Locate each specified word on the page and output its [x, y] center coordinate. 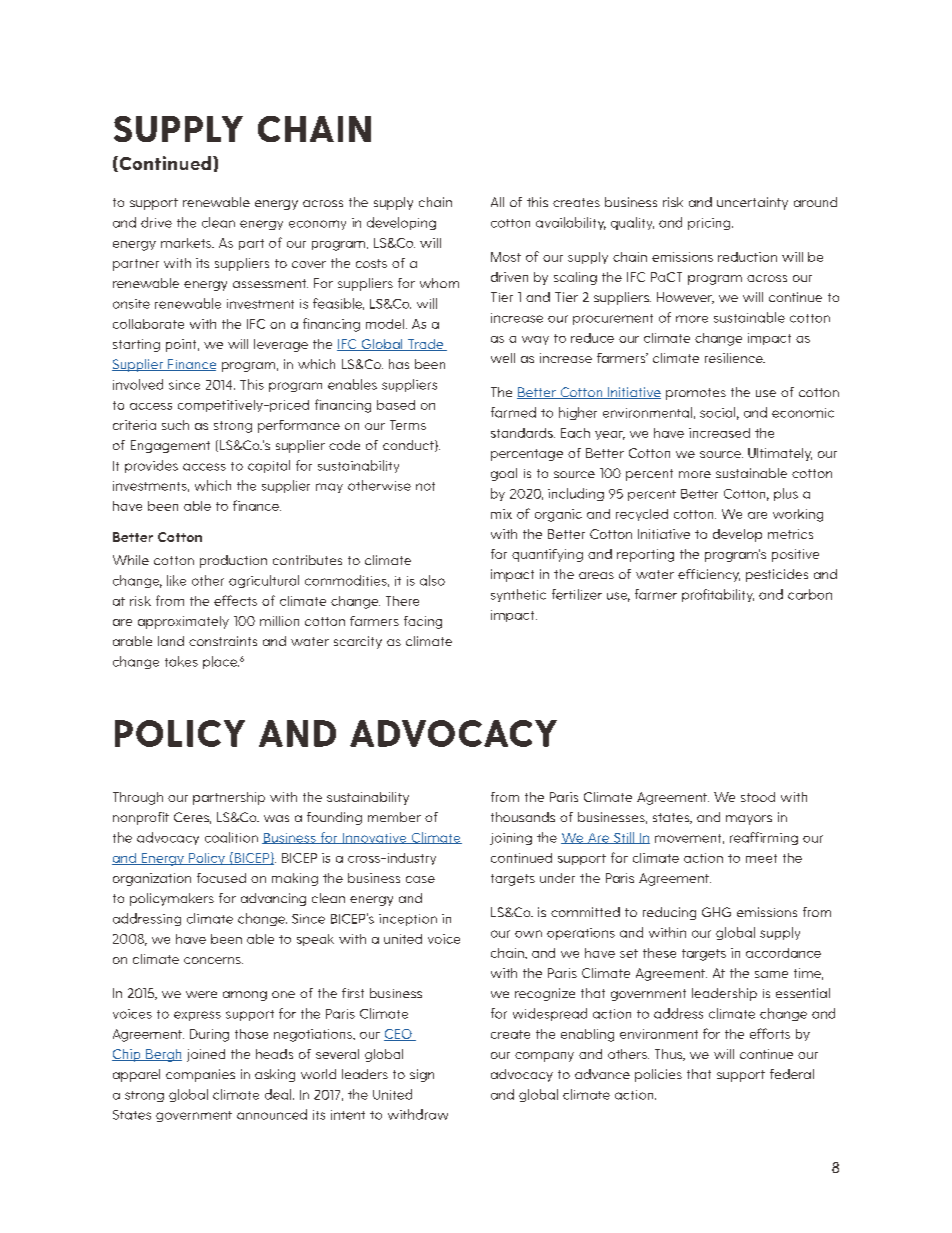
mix [501, 514]
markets [187, 243]
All [497, 202]
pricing [709, 224]
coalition [231, 837]
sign [422, 1075]
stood [758, 797]
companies [200, 1075]
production [233, 561]
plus [786, 494]
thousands [523, 817]
